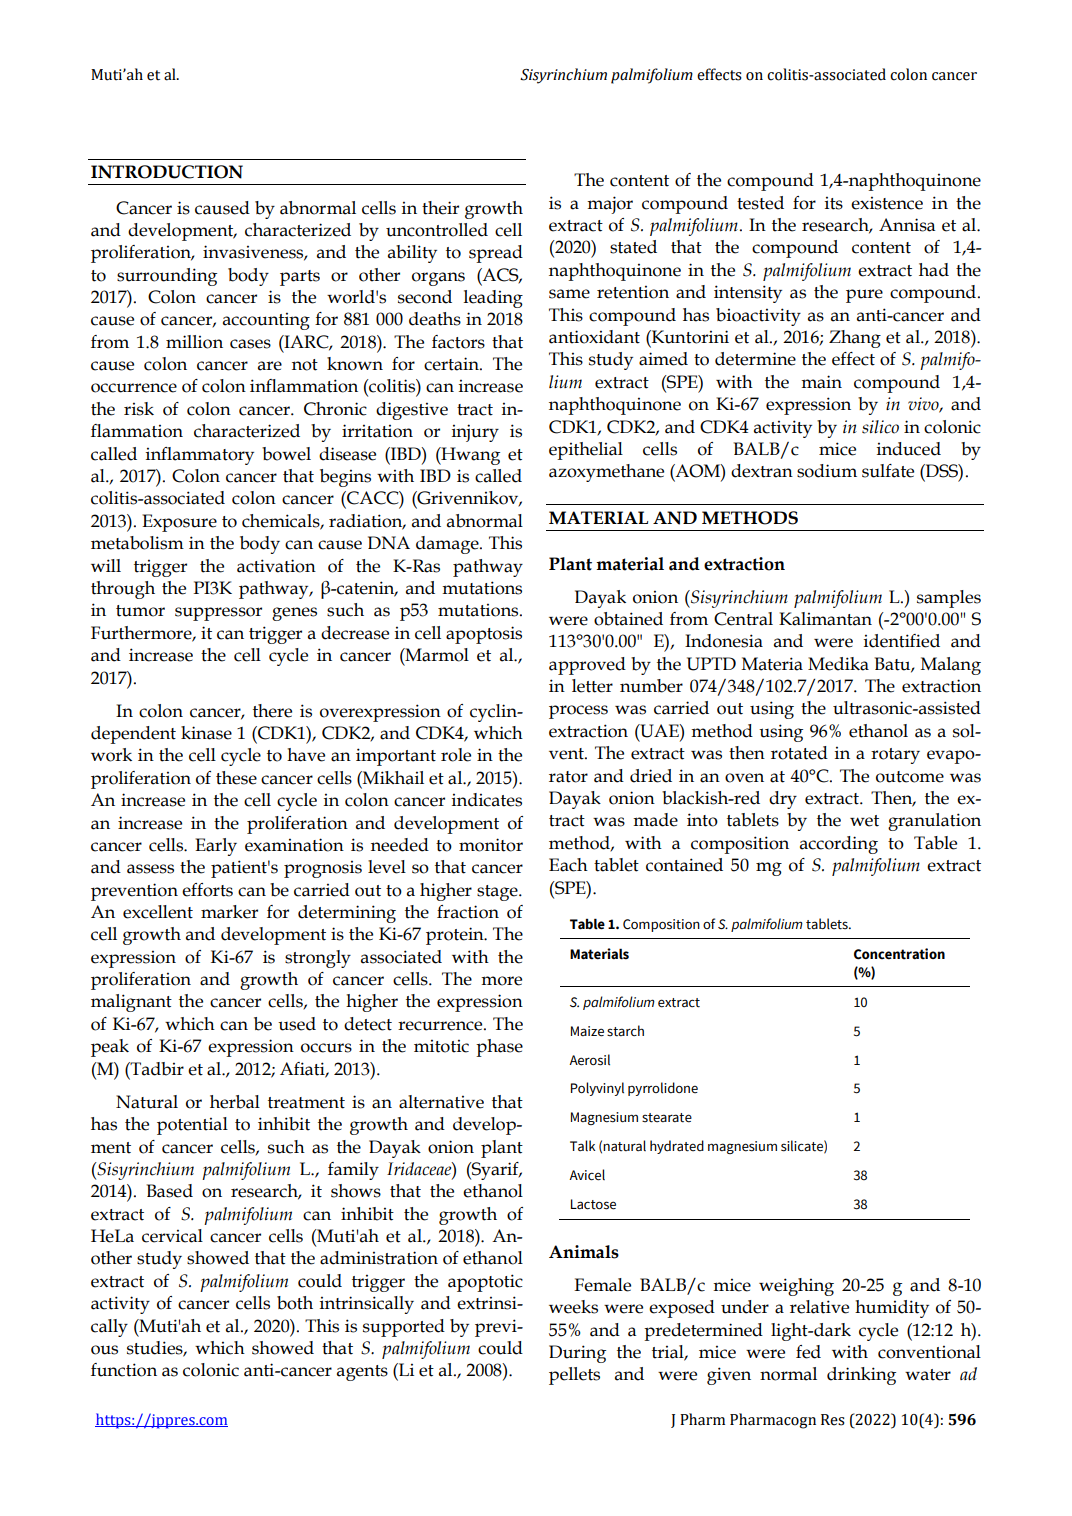  I want to click on spread, so click(496, 254).
